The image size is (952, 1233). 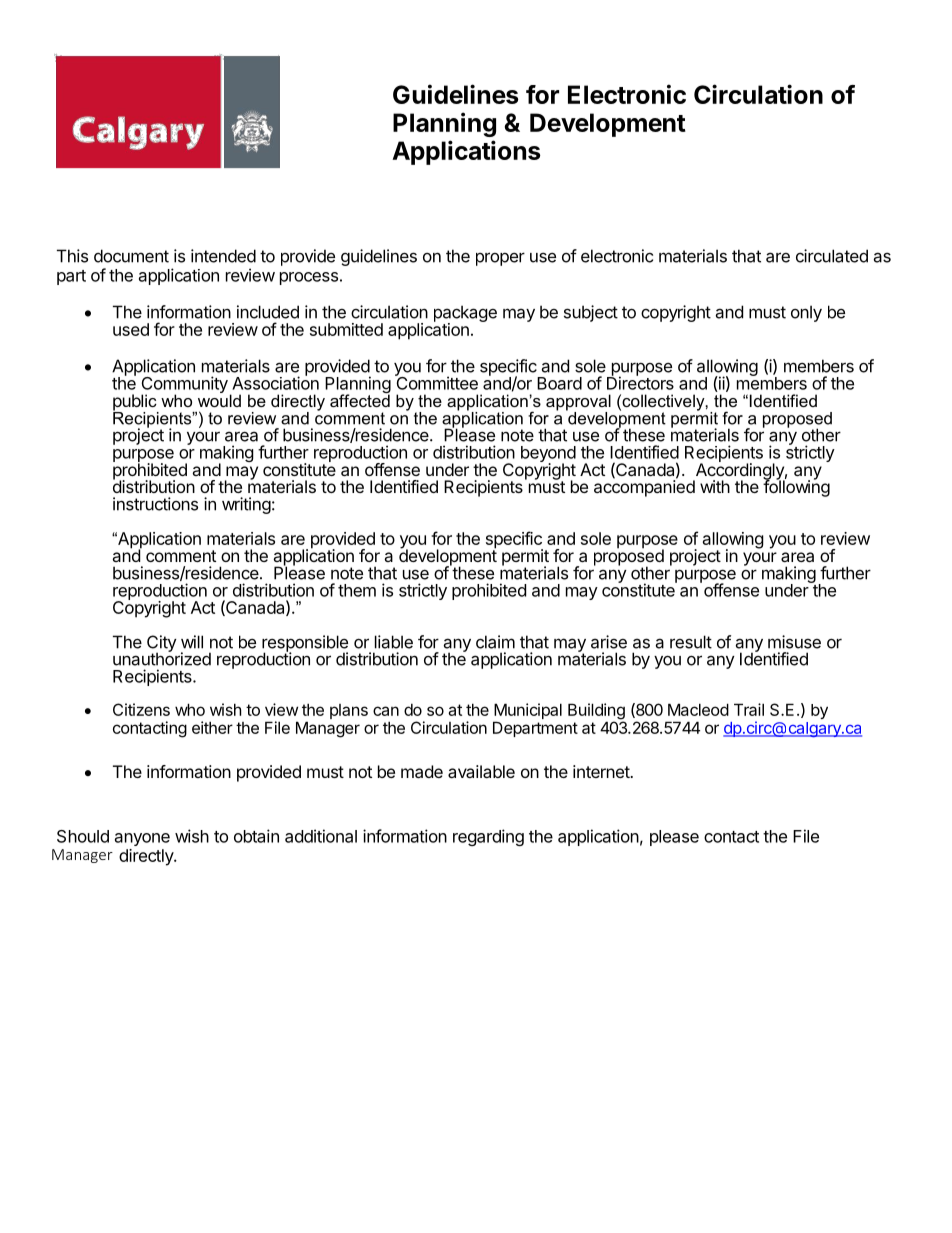 I want to click on proper, so click(x=500, y=259).
